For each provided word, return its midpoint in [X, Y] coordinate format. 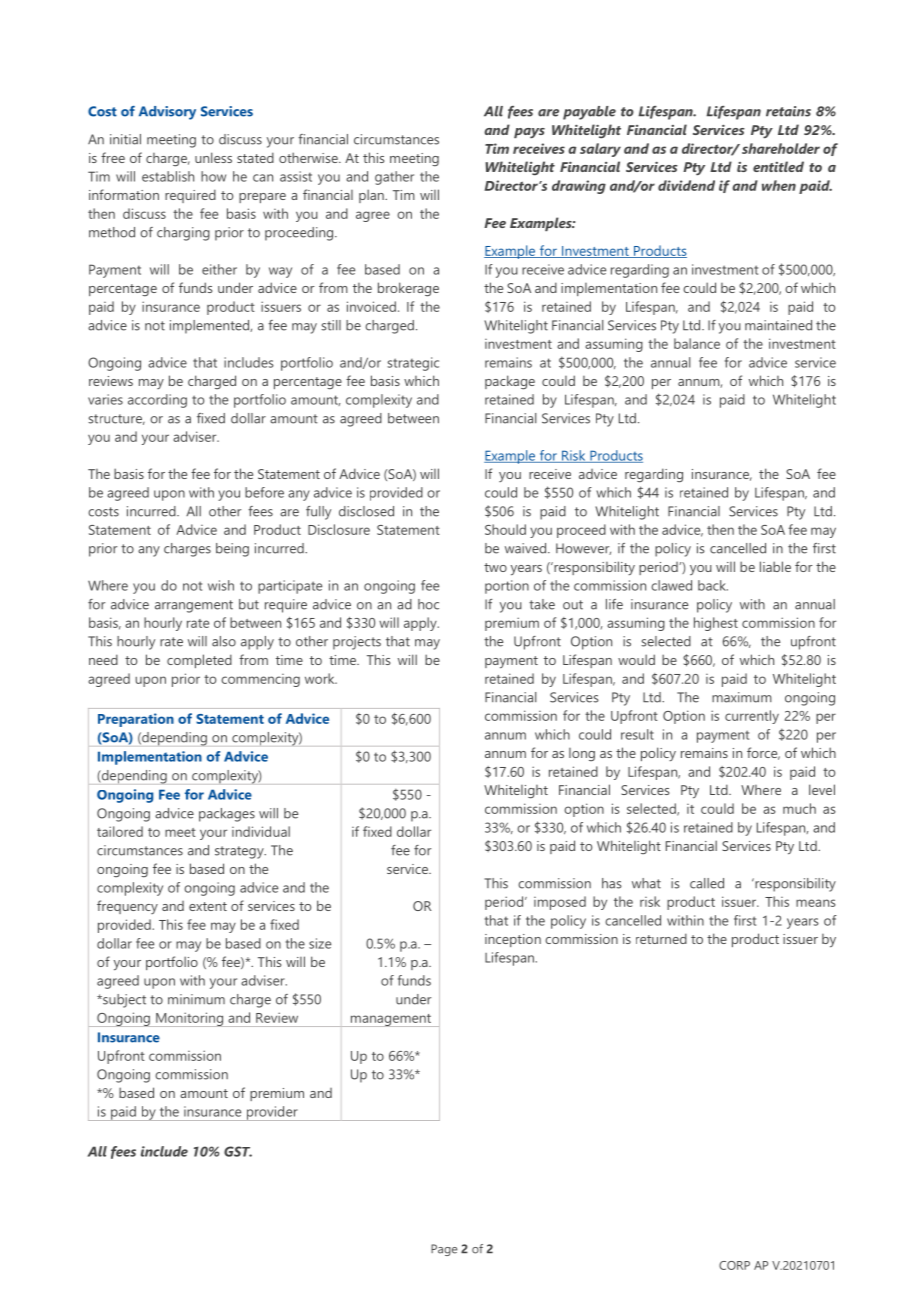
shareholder [781, 148]
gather [394, 178]
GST [238, 1151]
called [707, 883]
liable [775, 566]
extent [208, 906]
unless [213, 157]
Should [505, 529]
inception [513, 940]
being [232, 550]
